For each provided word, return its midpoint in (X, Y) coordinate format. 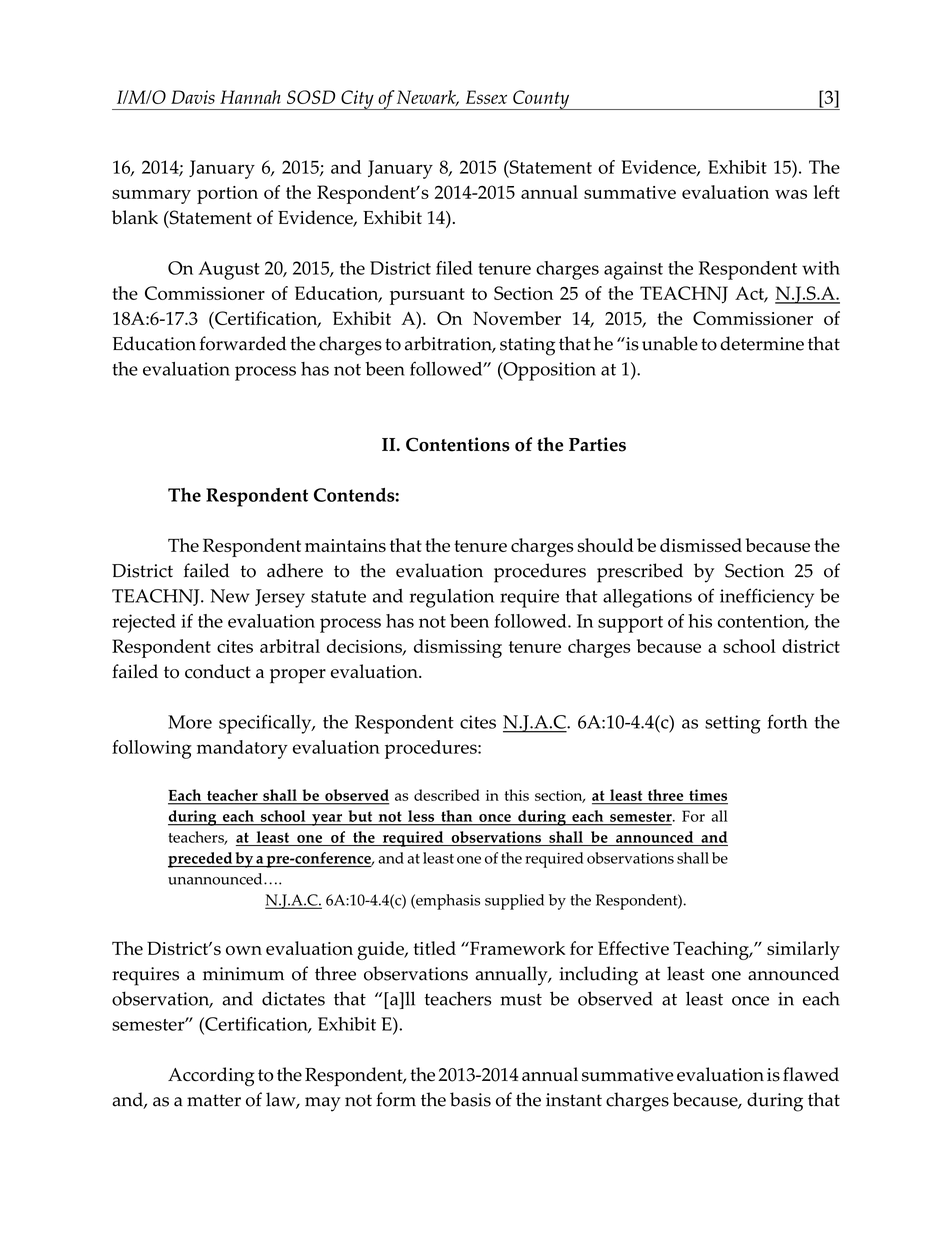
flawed (811, 1074)
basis (470, 1099)
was (791, 194)
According (211, 1076)
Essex (486, 97)
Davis (193, 97)
